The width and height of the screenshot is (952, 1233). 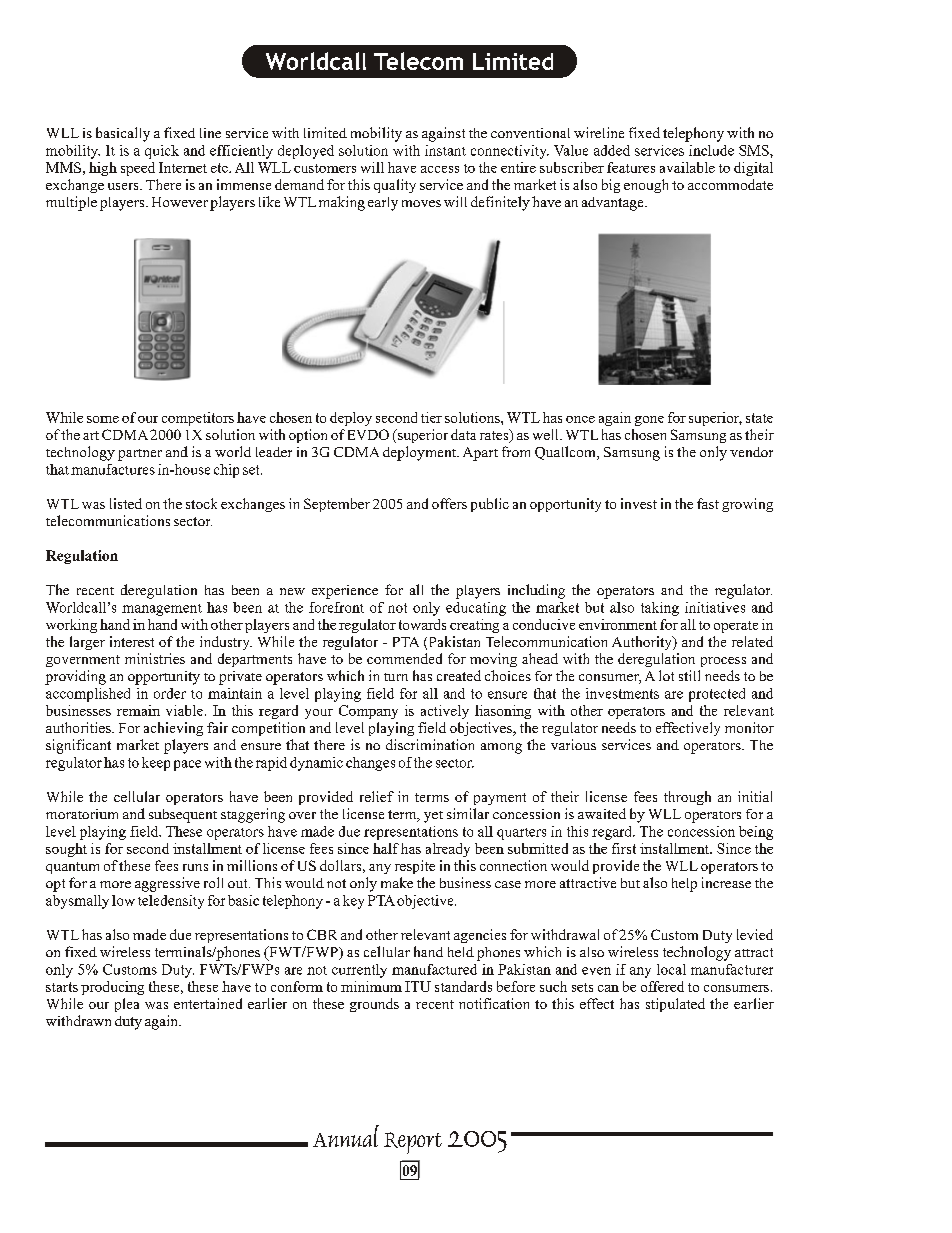 I want to click on towards, so click(x=422, y=624).
